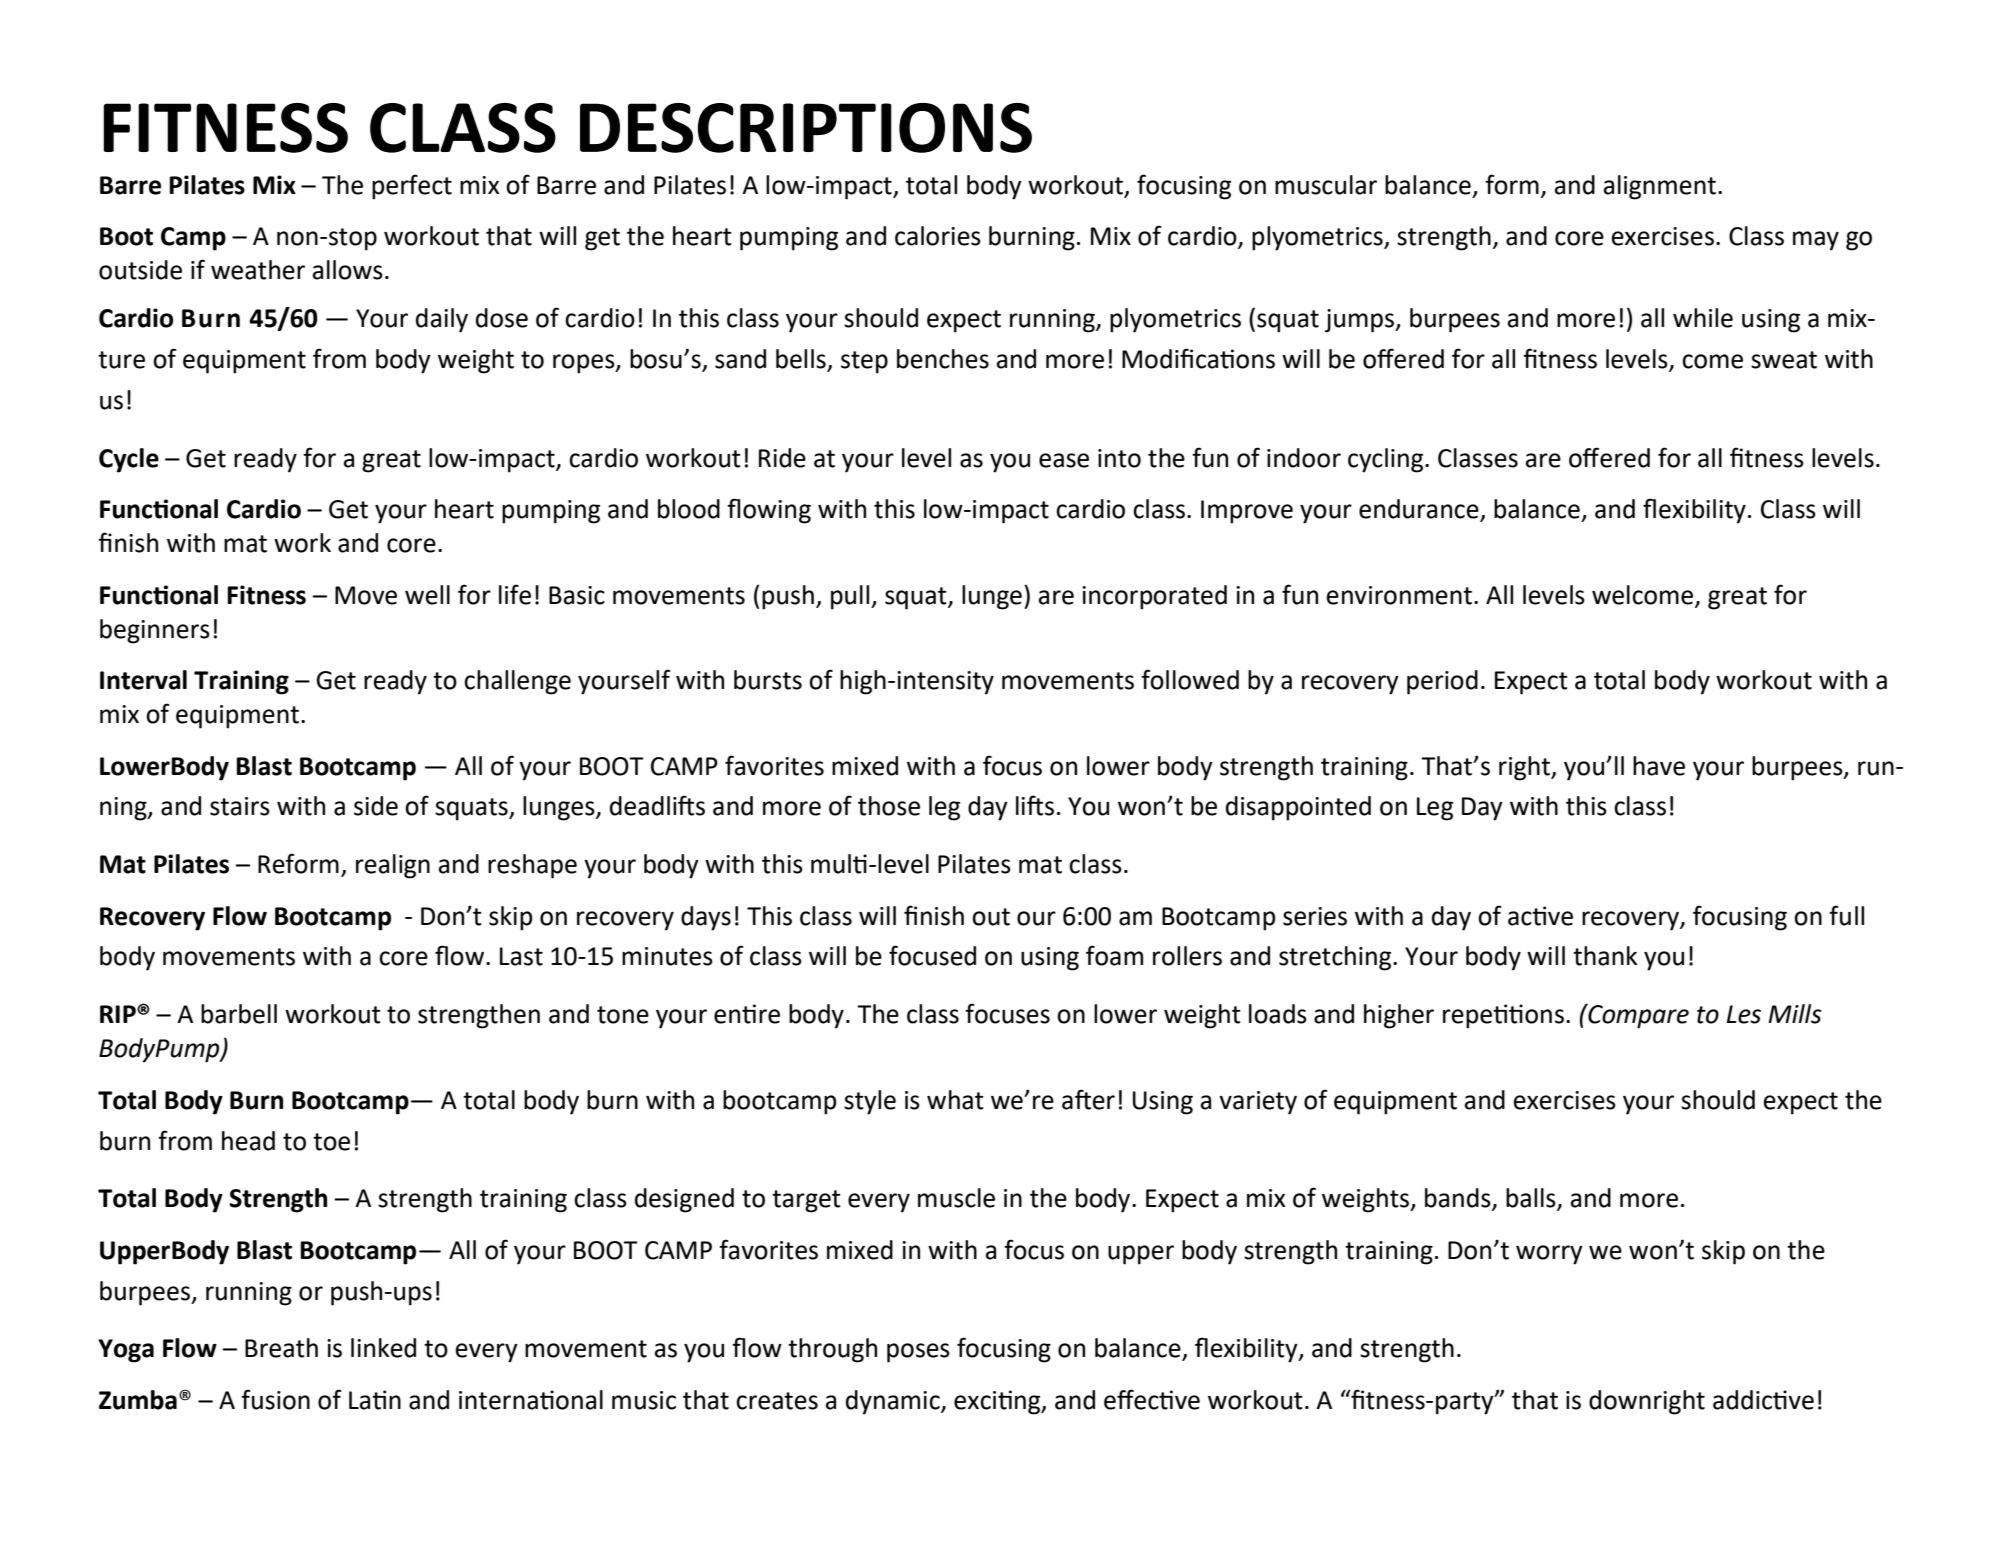 This image has width=2008, height=1552. Describe the element at coordinates (427, 595) in the image. I see `well` at that location.
